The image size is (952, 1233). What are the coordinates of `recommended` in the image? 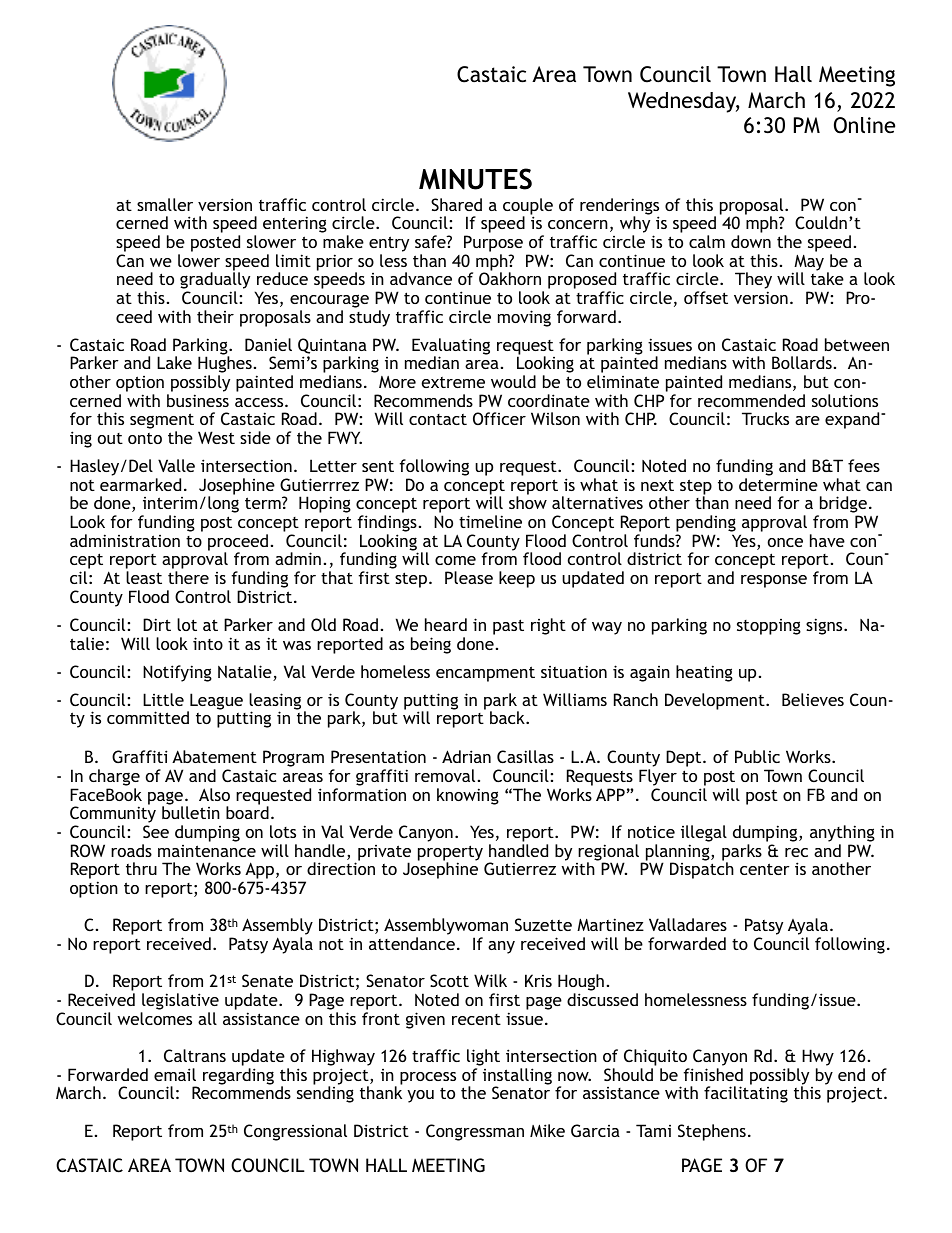 It's located at (751, 400).
